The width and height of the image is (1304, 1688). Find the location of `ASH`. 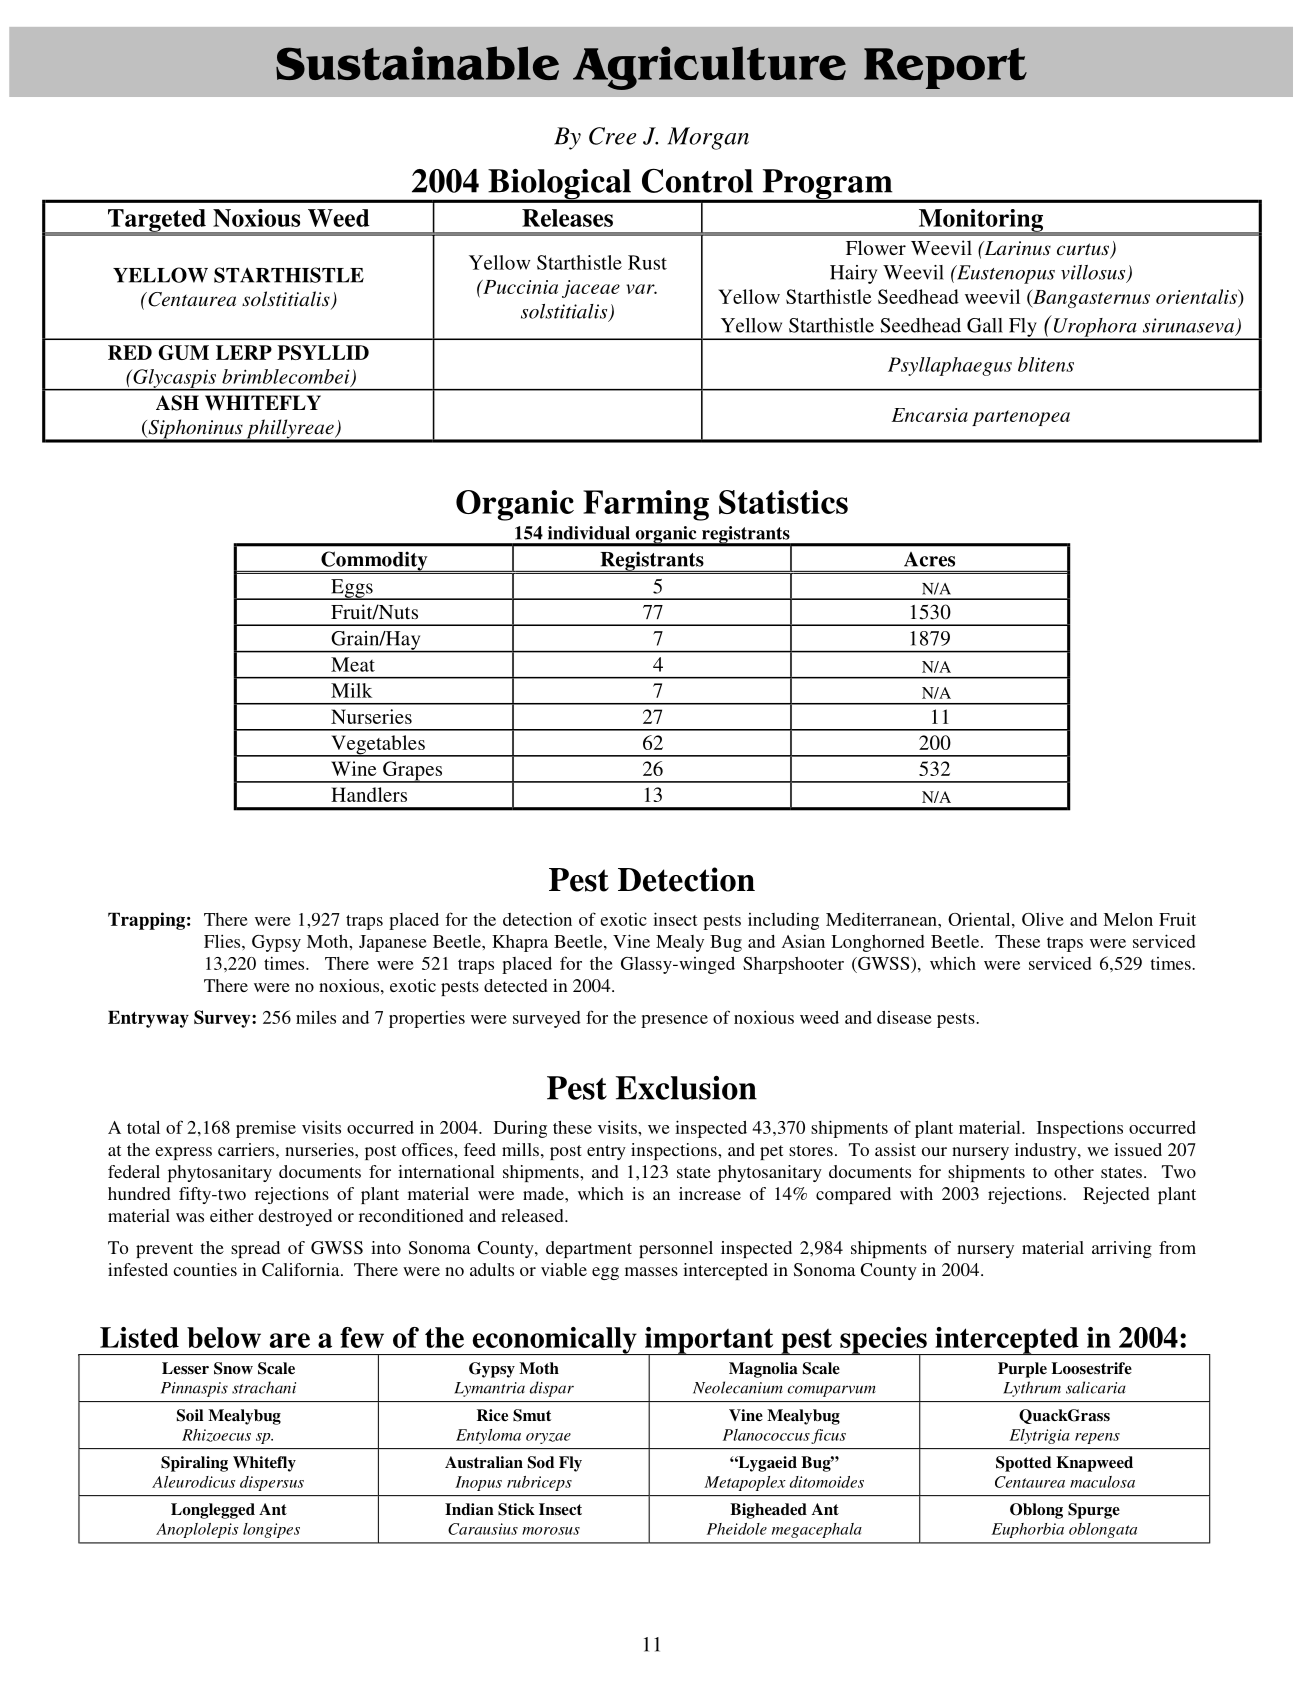

ASH is located at coordinates (177, 403).
